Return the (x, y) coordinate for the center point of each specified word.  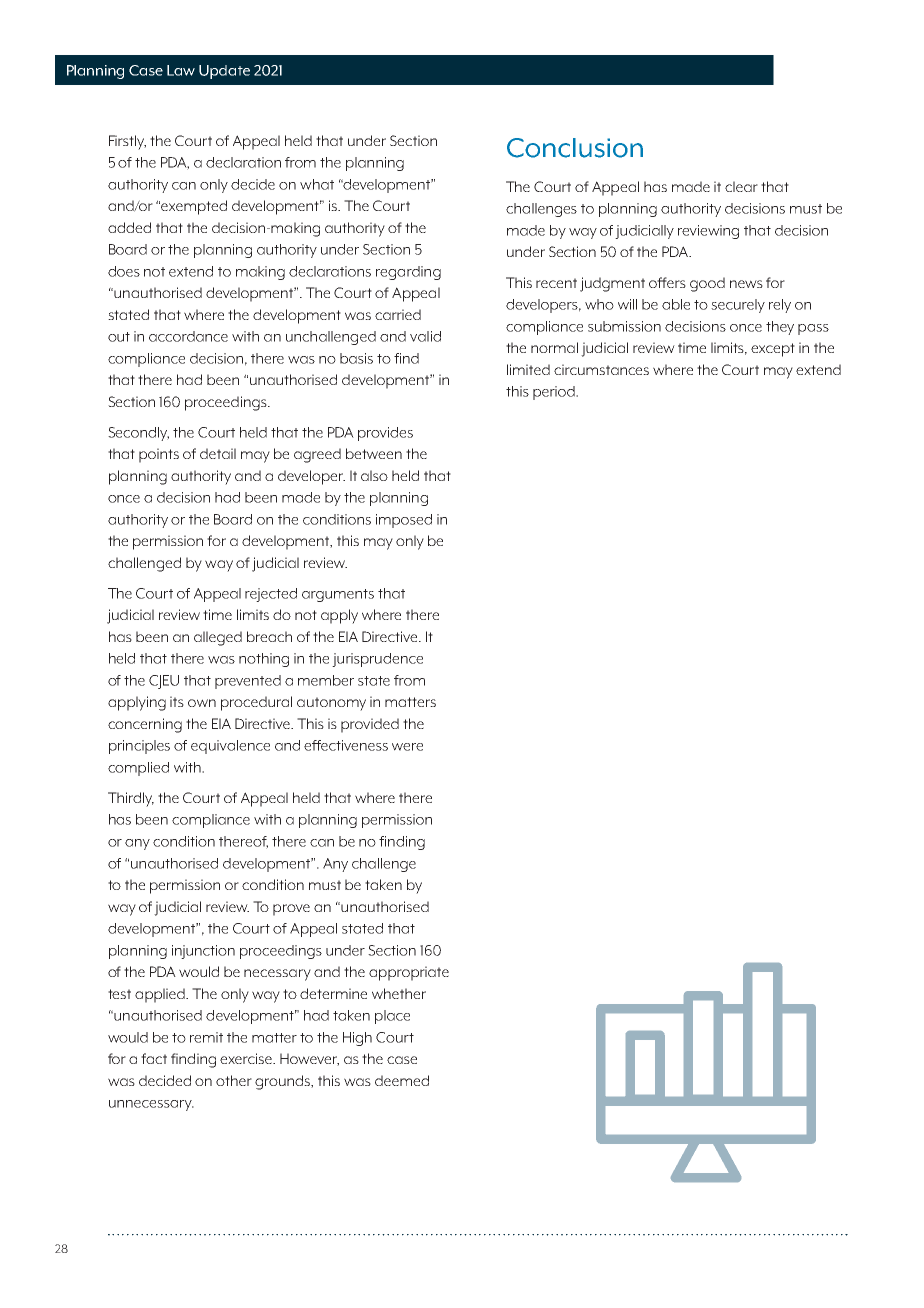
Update (224, 72)
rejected (271, 595)
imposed (404, 521)
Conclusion (575, 148)
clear (741, 186)
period (555, 393)
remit (206, 1037)
